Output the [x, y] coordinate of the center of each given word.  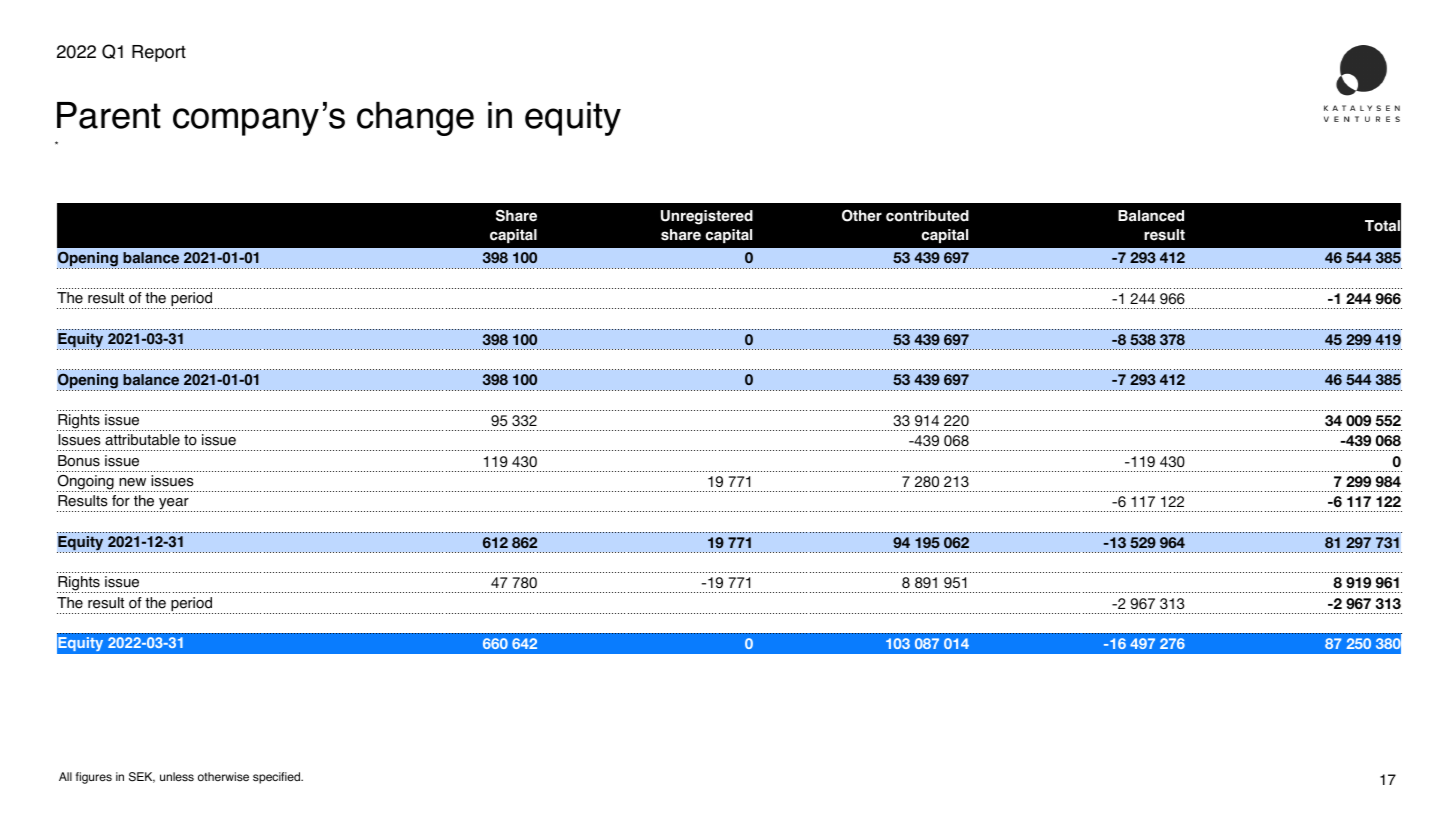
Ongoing [86, 483]
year [173, 505]
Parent [109, 115]
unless [177, 776]
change [415, 119]
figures [94, 778]
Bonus [79, 461]
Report [159, 53]
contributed [927, 216]
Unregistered [707, 217]
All [65, 776]
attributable [142, 440]
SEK [142, 777]
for [121, 501]
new [132, 482]
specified [277, 778]
